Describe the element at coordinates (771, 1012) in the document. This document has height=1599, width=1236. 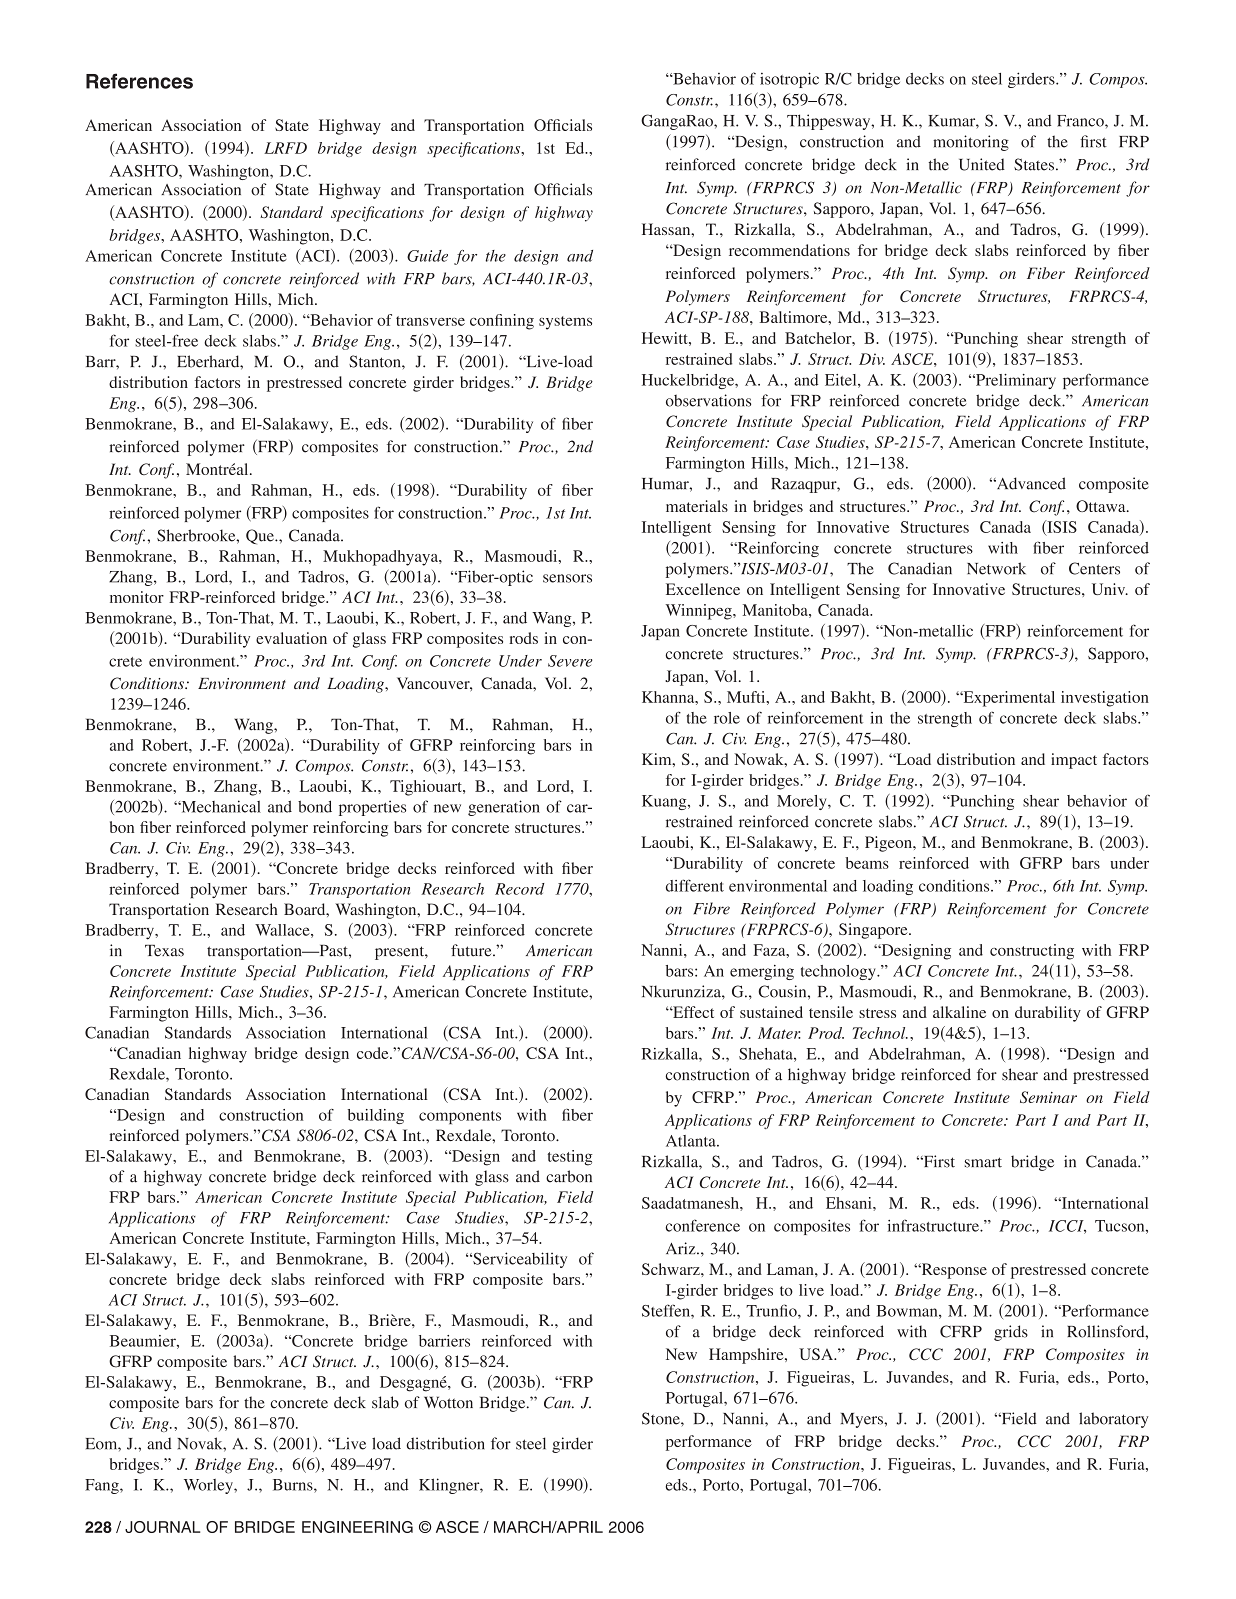
I see `sustained` at that location.
